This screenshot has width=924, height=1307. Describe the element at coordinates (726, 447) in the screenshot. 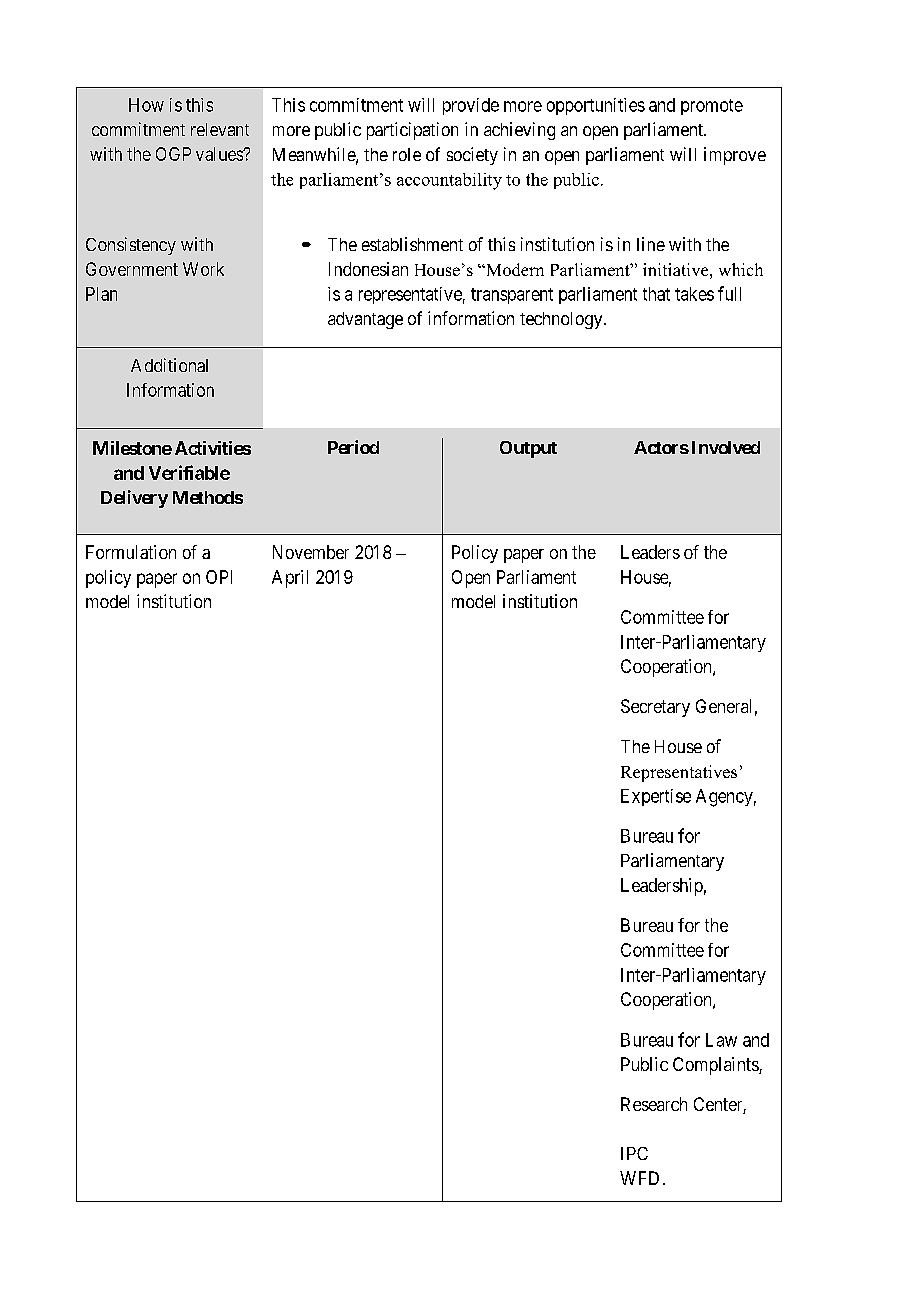

I see `Involved` at that location.
